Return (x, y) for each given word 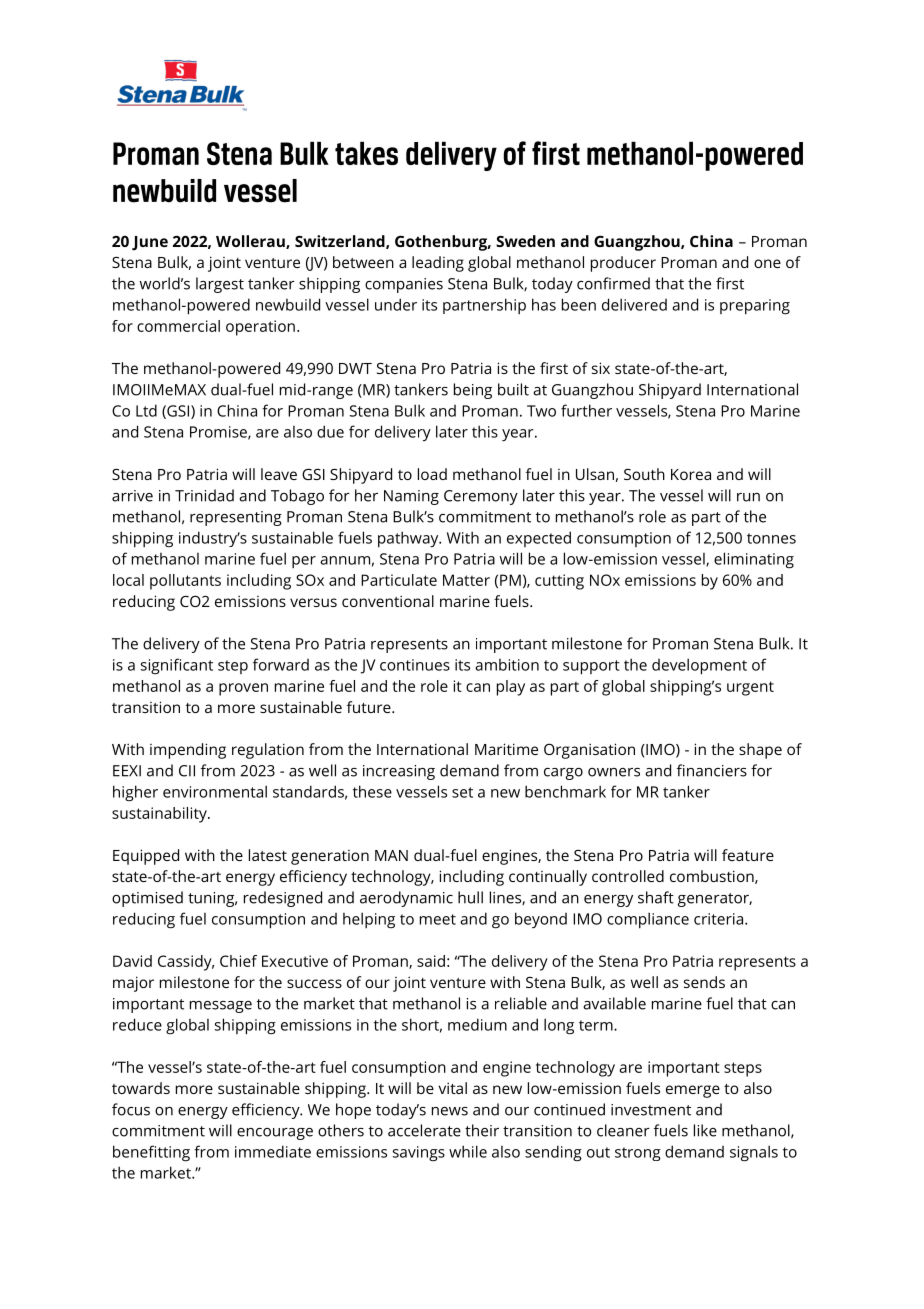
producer (623, 264)
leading (438, 264)
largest (220, 285)
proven (243, 689)
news (450, 1111)
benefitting (151, 1153)
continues (415, 665)
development (699, 666)
